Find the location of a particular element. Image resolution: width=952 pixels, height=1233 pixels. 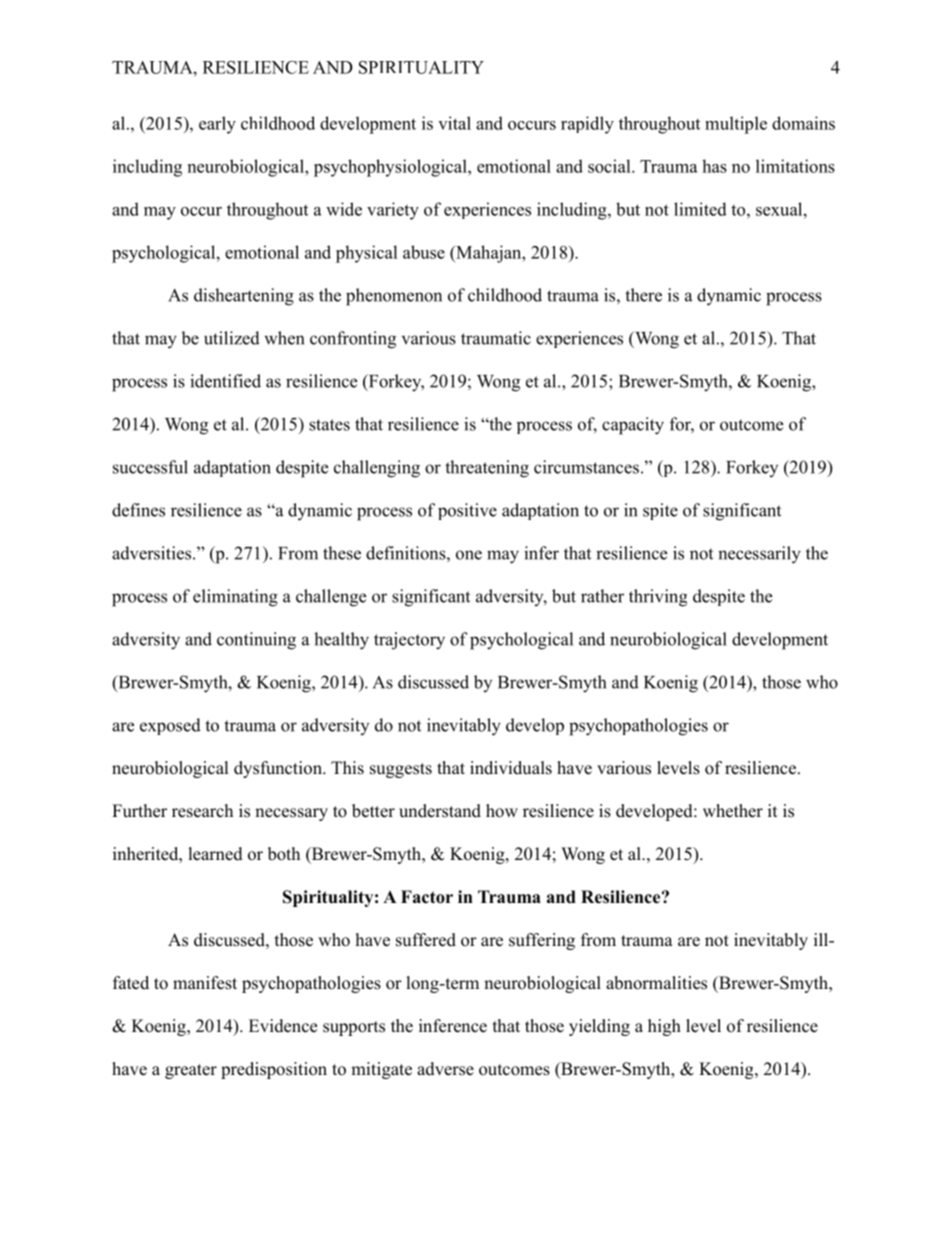

defines is located at coordinates (138, 510).
